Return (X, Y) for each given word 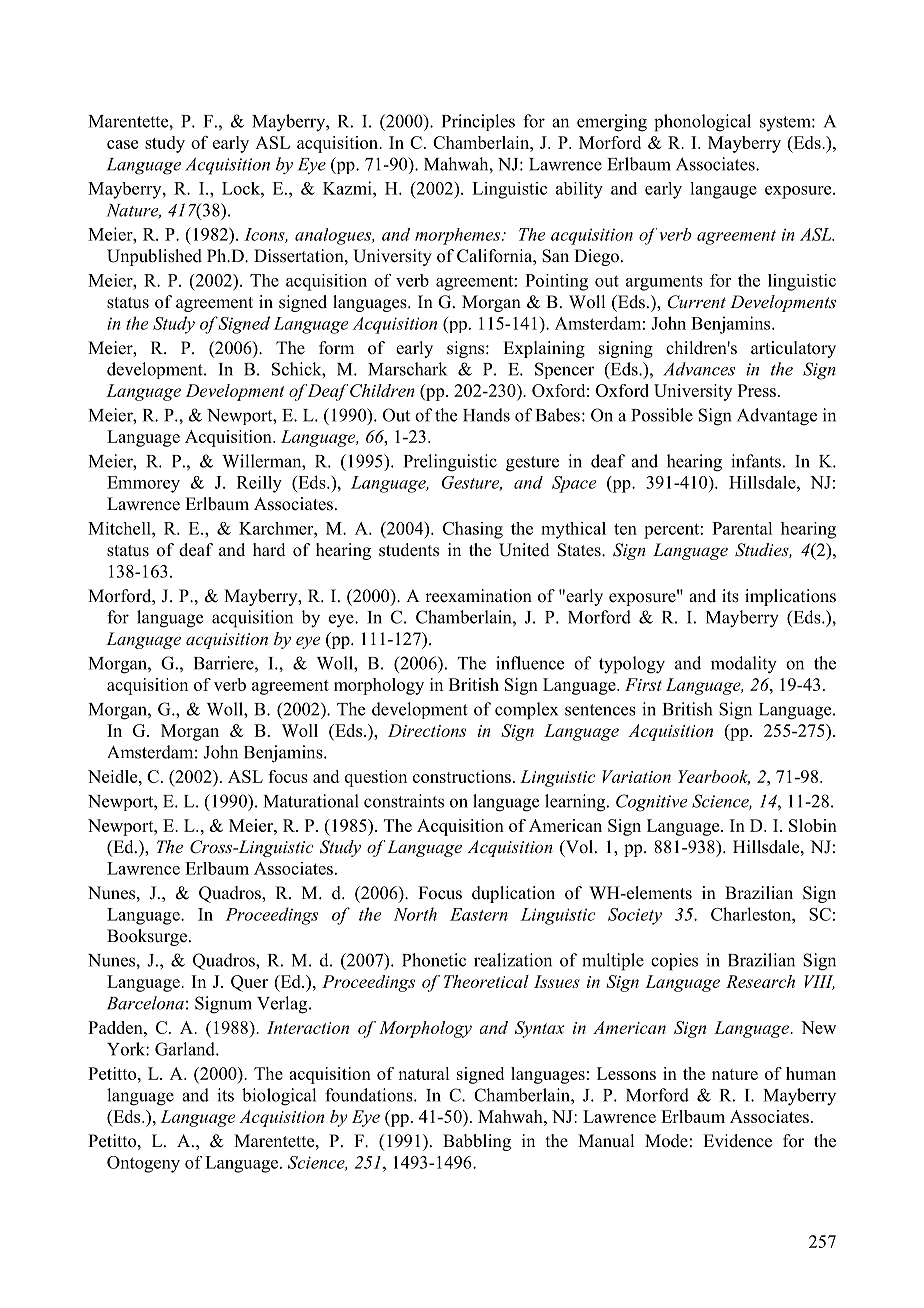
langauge (723, 190)
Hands (486, 415)
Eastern (479, 914)
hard (269, 550)
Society (635, 916)
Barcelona (145, 1003)
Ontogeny (143, 1164)
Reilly (259, 484)
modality (744, 665)
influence (530, 663)
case (122, 144)
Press (757, 390)
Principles (478, 122)
